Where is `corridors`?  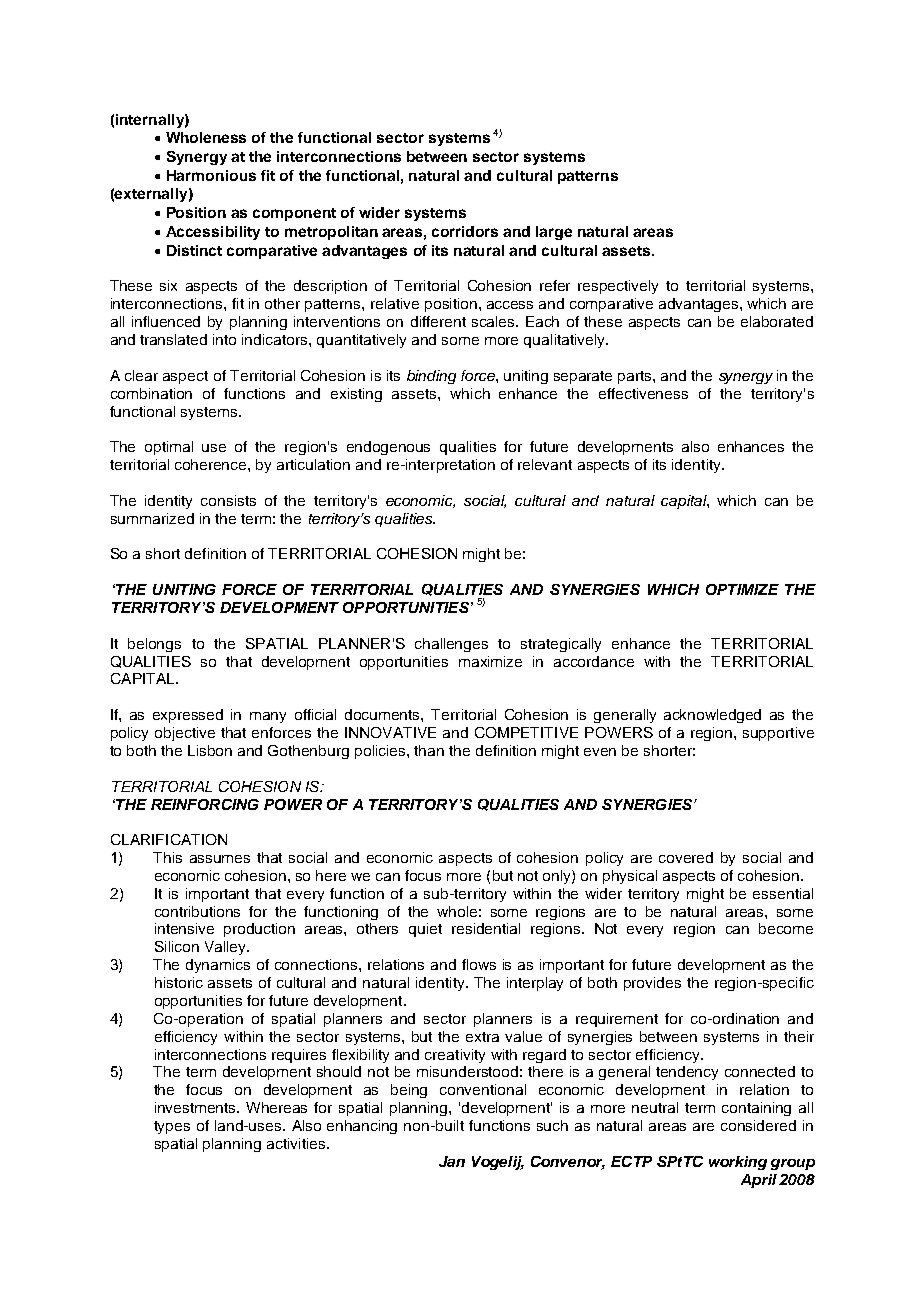
corridors is located at coordinates (465, 231).
